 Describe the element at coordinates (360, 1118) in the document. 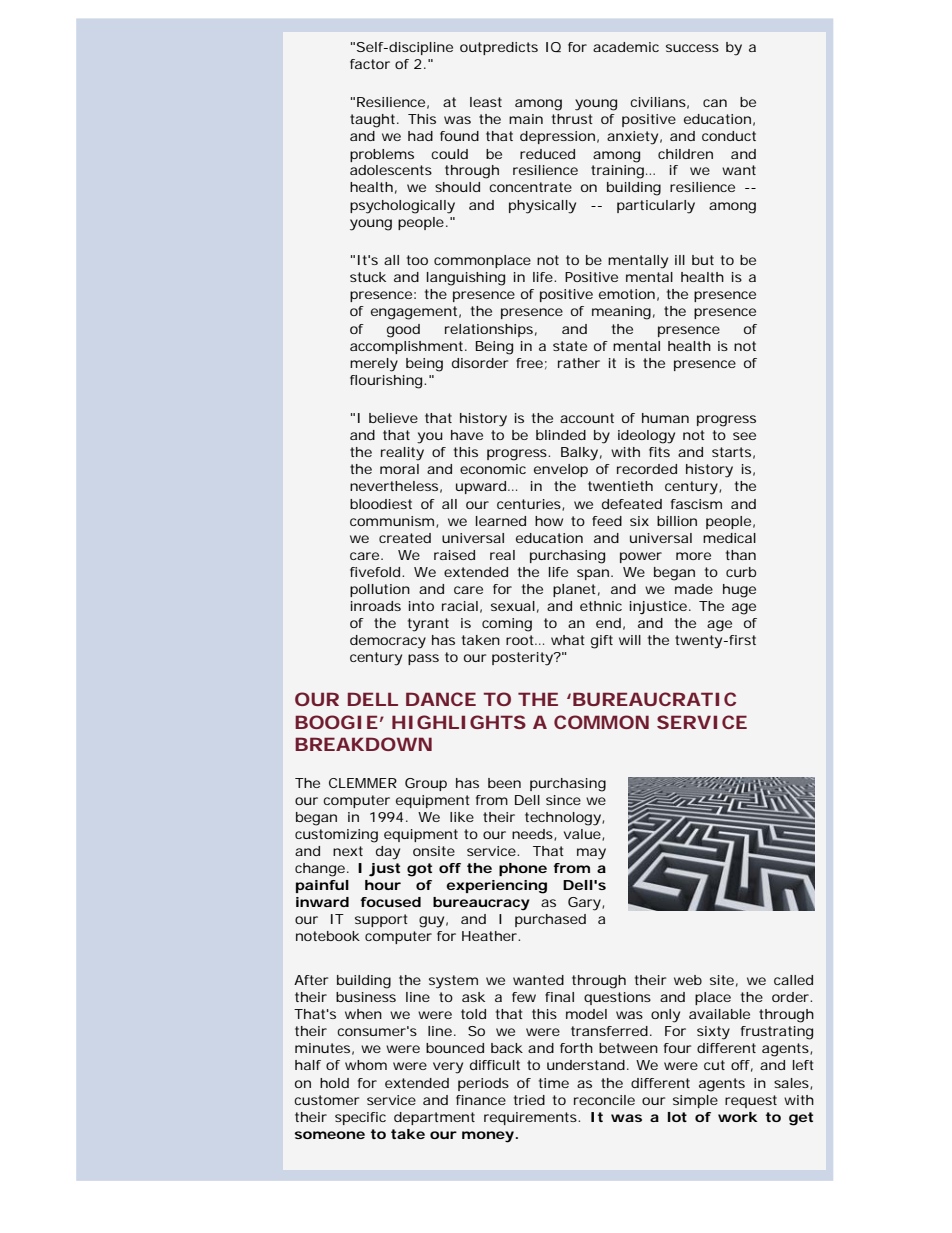

I see `specific` at that location.
